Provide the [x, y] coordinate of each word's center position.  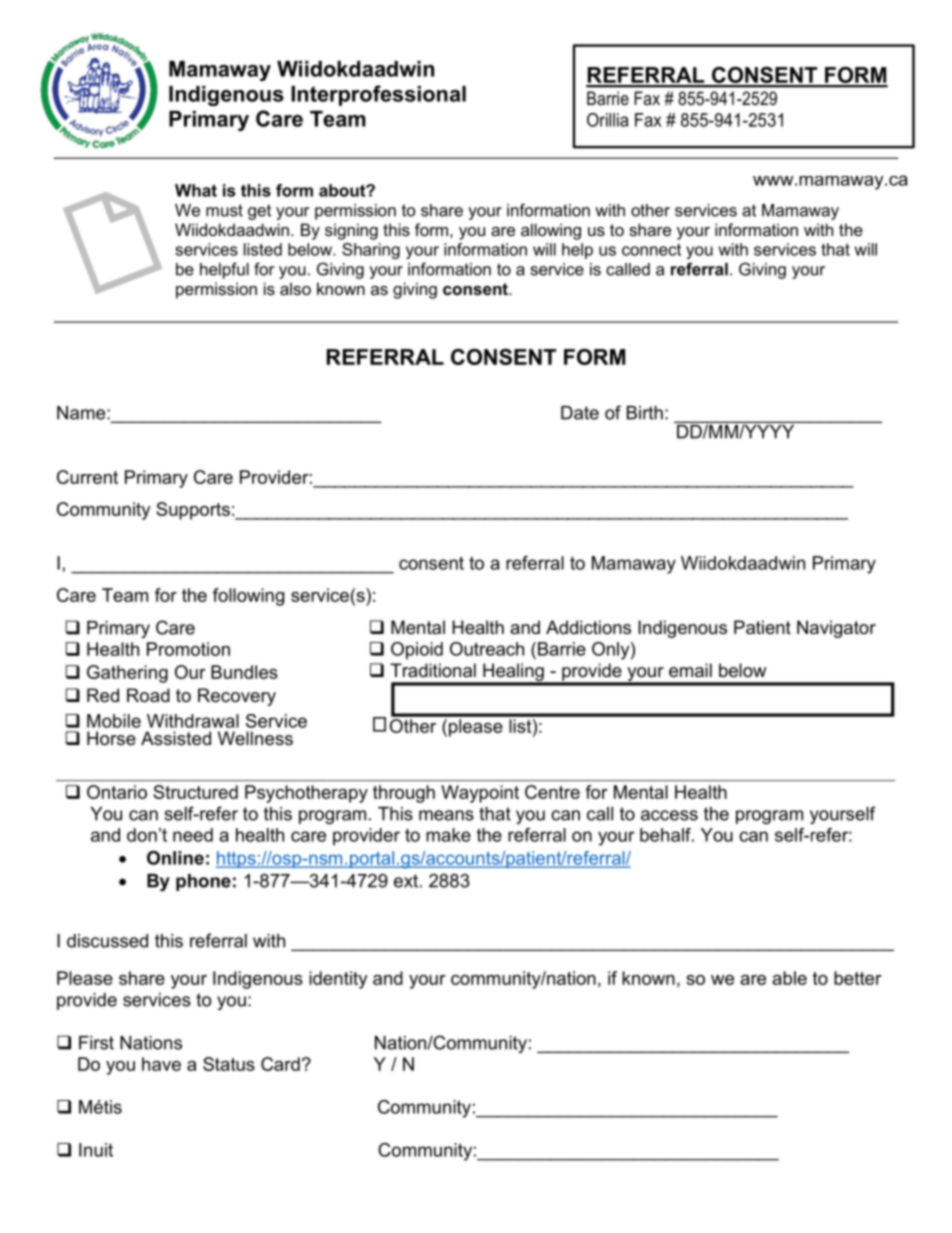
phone [203, 882]
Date [580, 413]
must [224, 210]
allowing [551, 231]
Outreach [487, 649]
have [161, 1064]
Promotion [188, 649]
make [448, 835]
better [858, 978]
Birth [645, 413]
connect [651, 250]
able [789, 978]
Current [87, 477]
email [690, 670]
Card [280, 1064]
